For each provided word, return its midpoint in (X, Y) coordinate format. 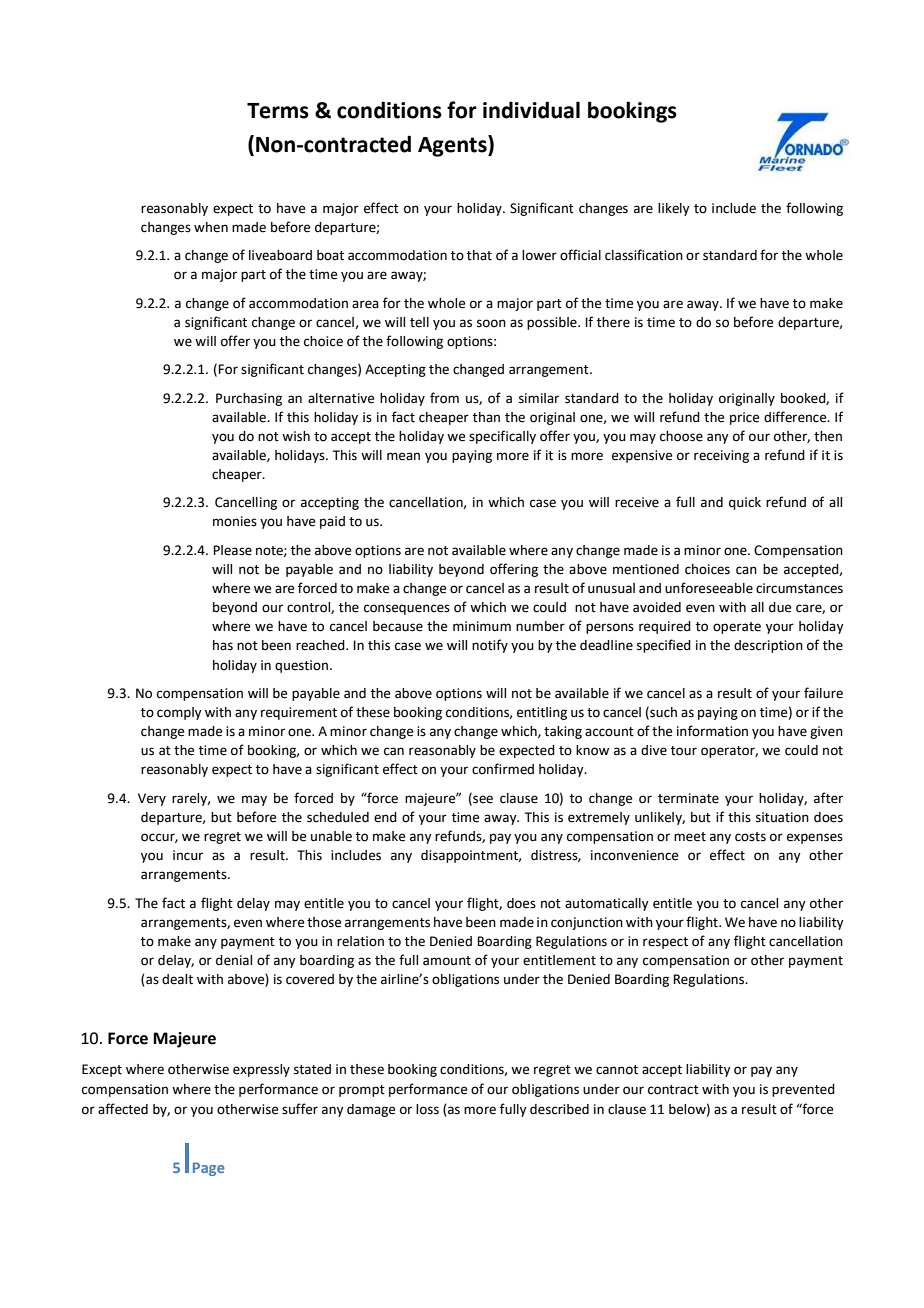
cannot (617, 1070)
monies (235, 521)
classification (644, 255)
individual (531, 110)
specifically (502, 437)
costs (750, 837)
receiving (721, 456)
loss (427, 1109)
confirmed (503, 769)
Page (209, 1169)
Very (152, 799)
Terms (278, 111)
